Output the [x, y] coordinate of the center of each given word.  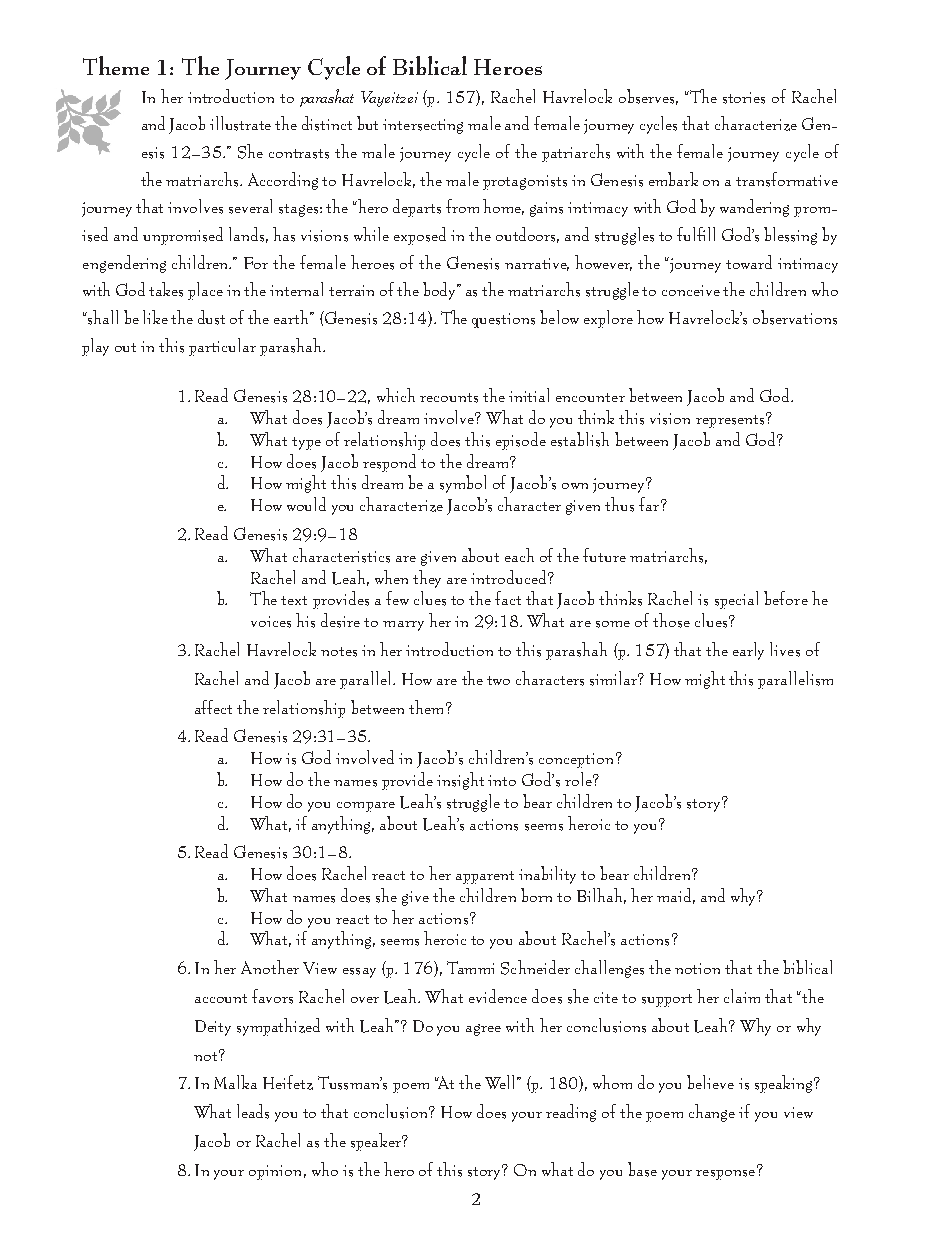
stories [744, 98]
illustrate [240, 123]
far [650, 504]
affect [213, 707]
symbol [463, 484]
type [306, 443]
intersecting [423, 126]
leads [253, 1111]
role [579, 779]
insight [460, 781]
